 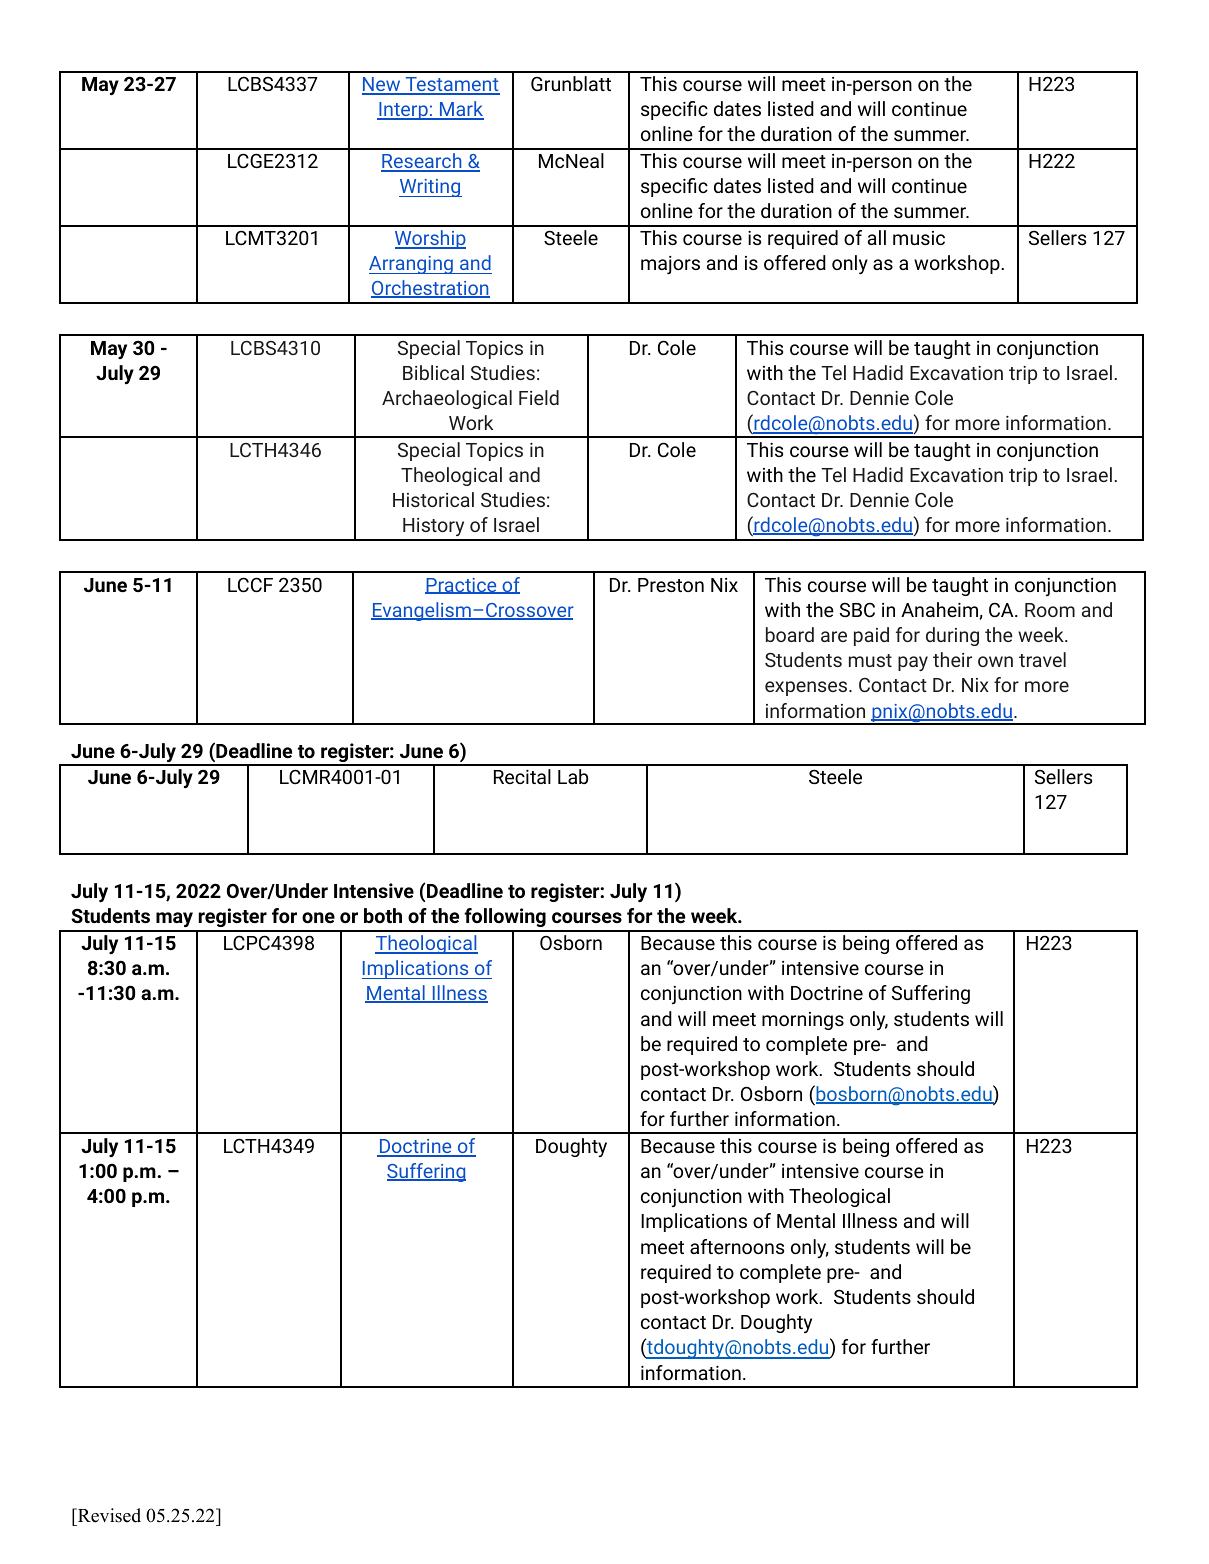 I want to click on pay, so click(x=913, y=663).
